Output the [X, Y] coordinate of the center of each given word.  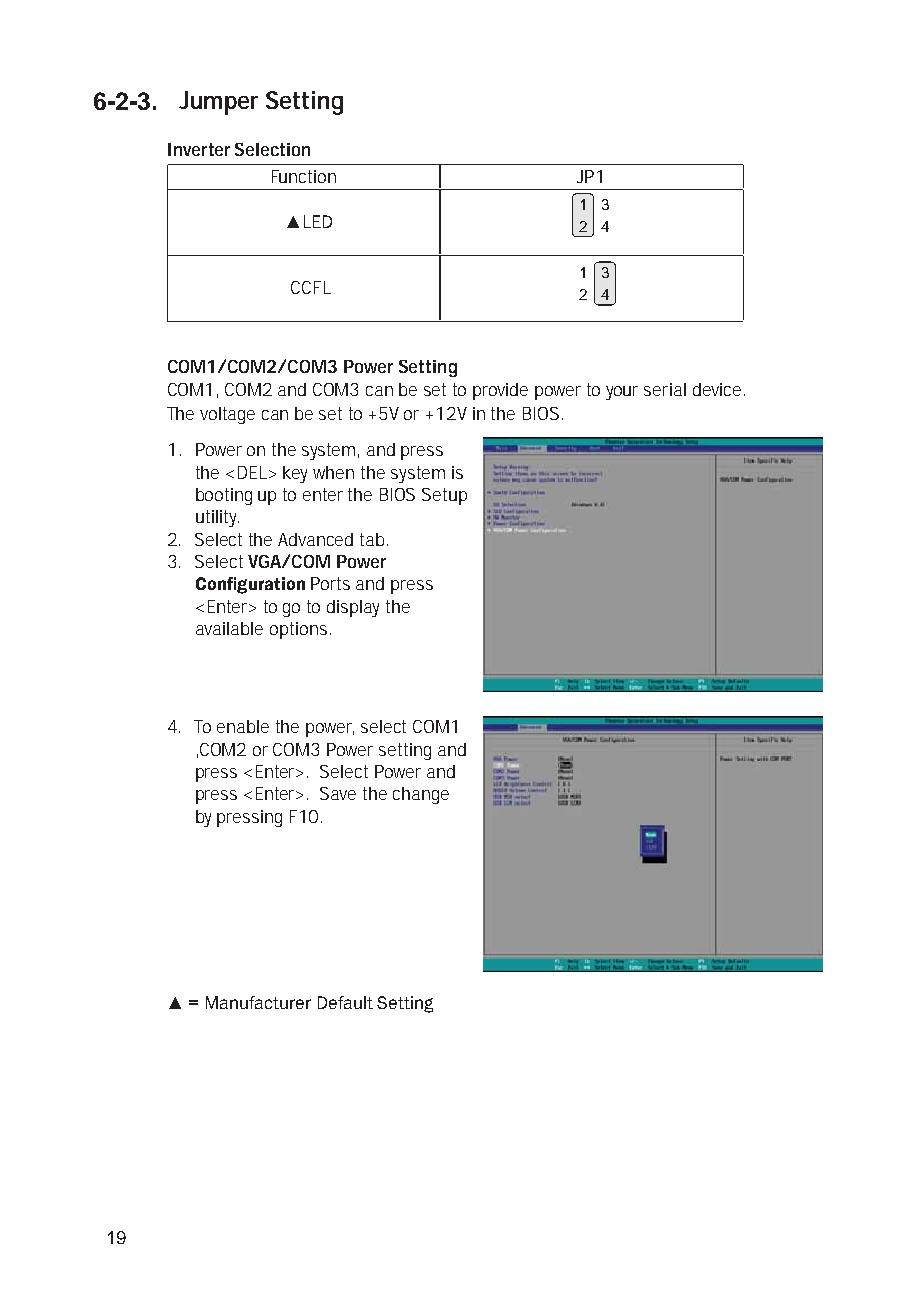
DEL [252, 472]
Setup [444, 496]
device [717, 389]
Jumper [218, 103]
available [229, 628]
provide [500, 391]
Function [304, 176]
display [353, 608]
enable [243, 726]
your [622, 393]
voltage [227, 415]
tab [372, 539]
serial [665, 389]
